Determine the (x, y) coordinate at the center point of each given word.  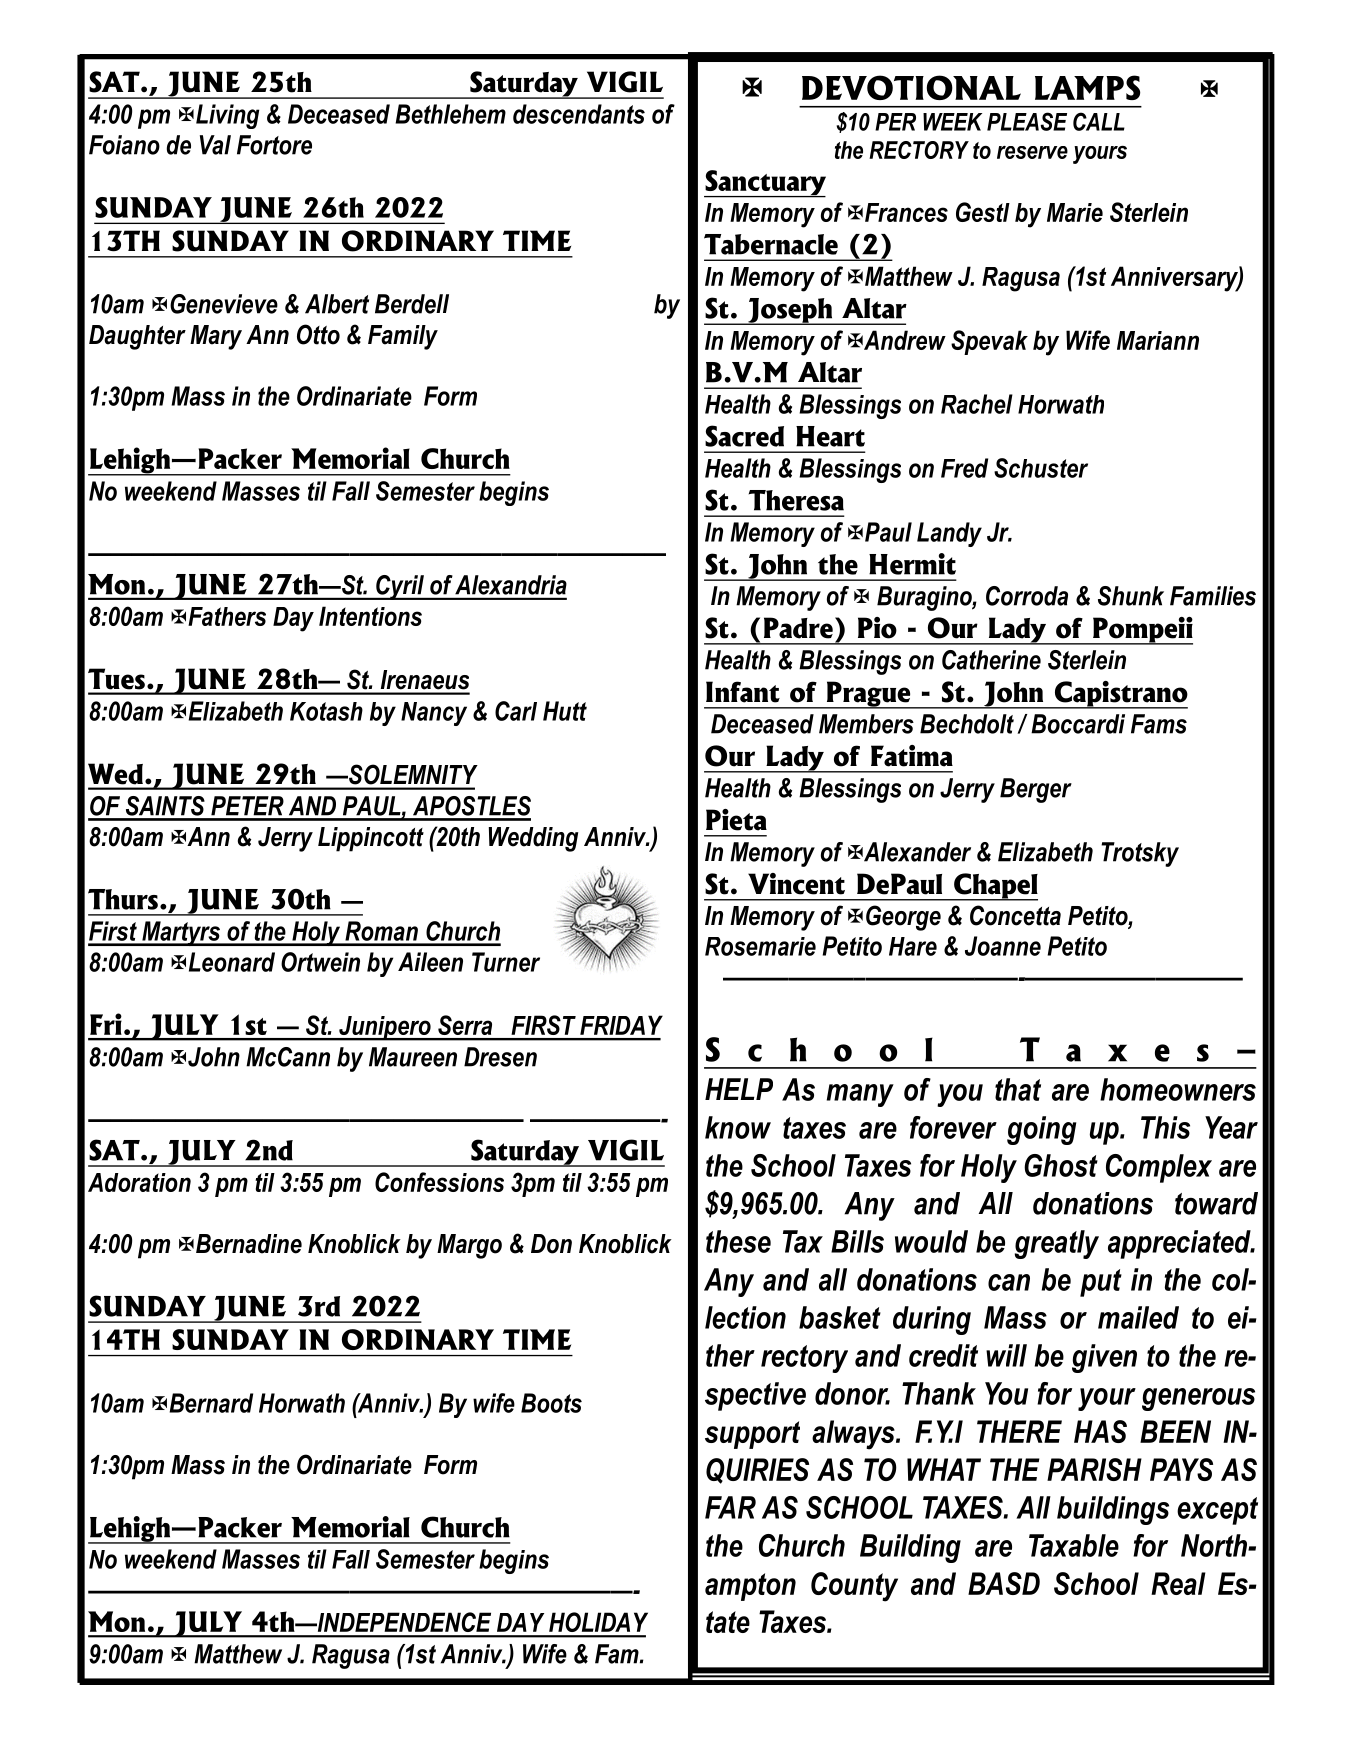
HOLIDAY (598, 1622)
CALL (1099, 121)
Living (227, 116)
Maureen (413, 1057)
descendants (579, 114)
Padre (798, 628)
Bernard (211, 1403)
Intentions (370, 616)
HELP (739, 1089)
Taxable (1074, 1545)
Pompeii (1142, 631)
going (1041, 1130)
